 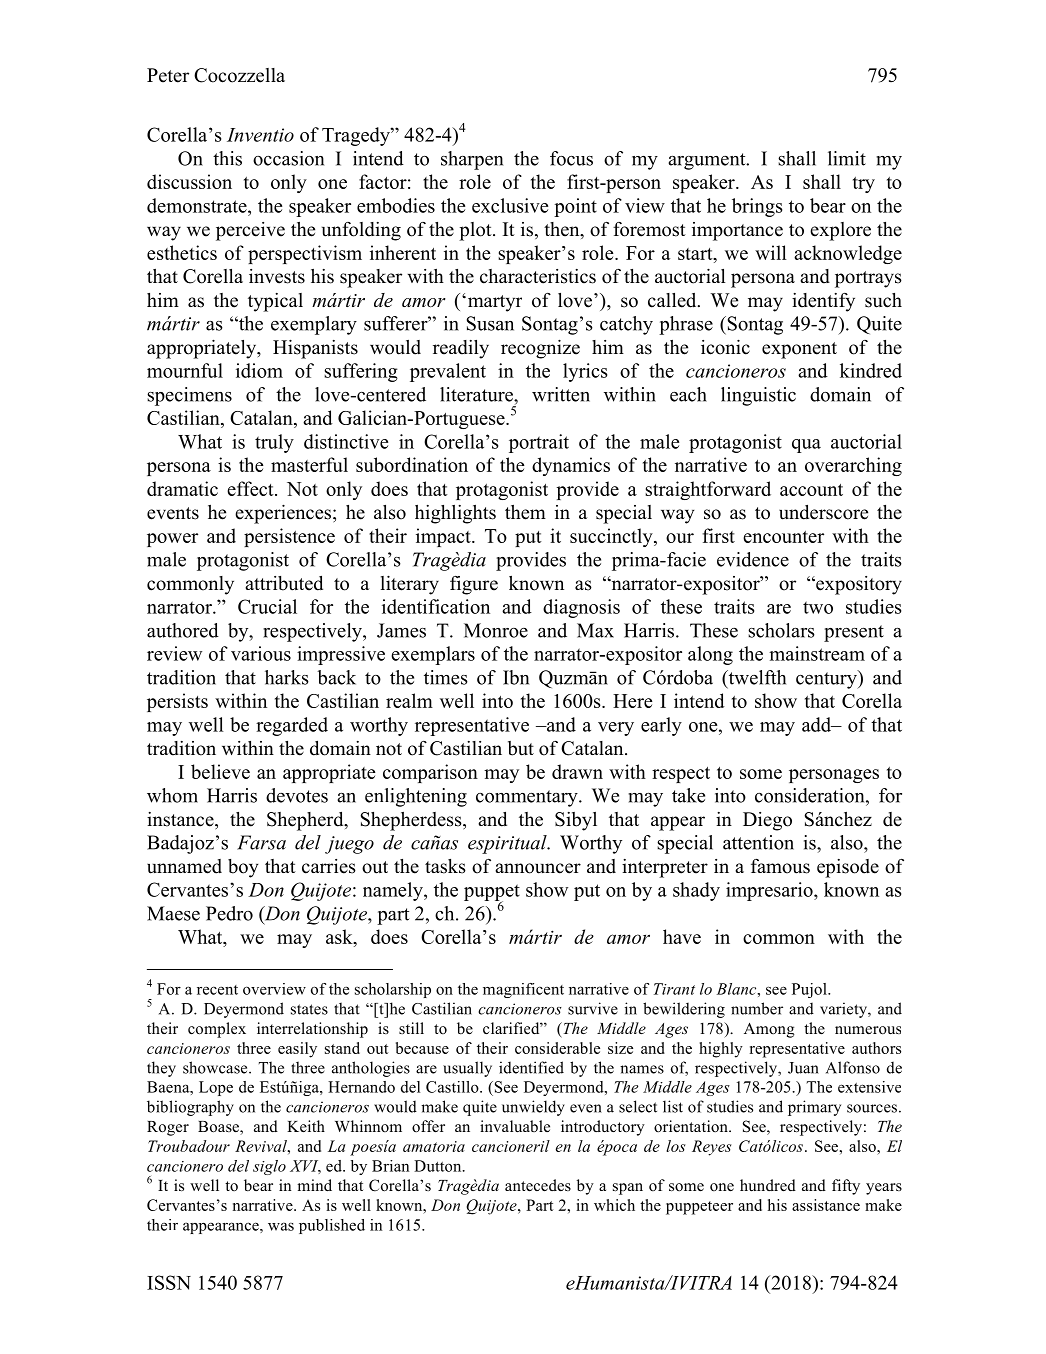 I want to click on recent, so click(x=217, y=990).
